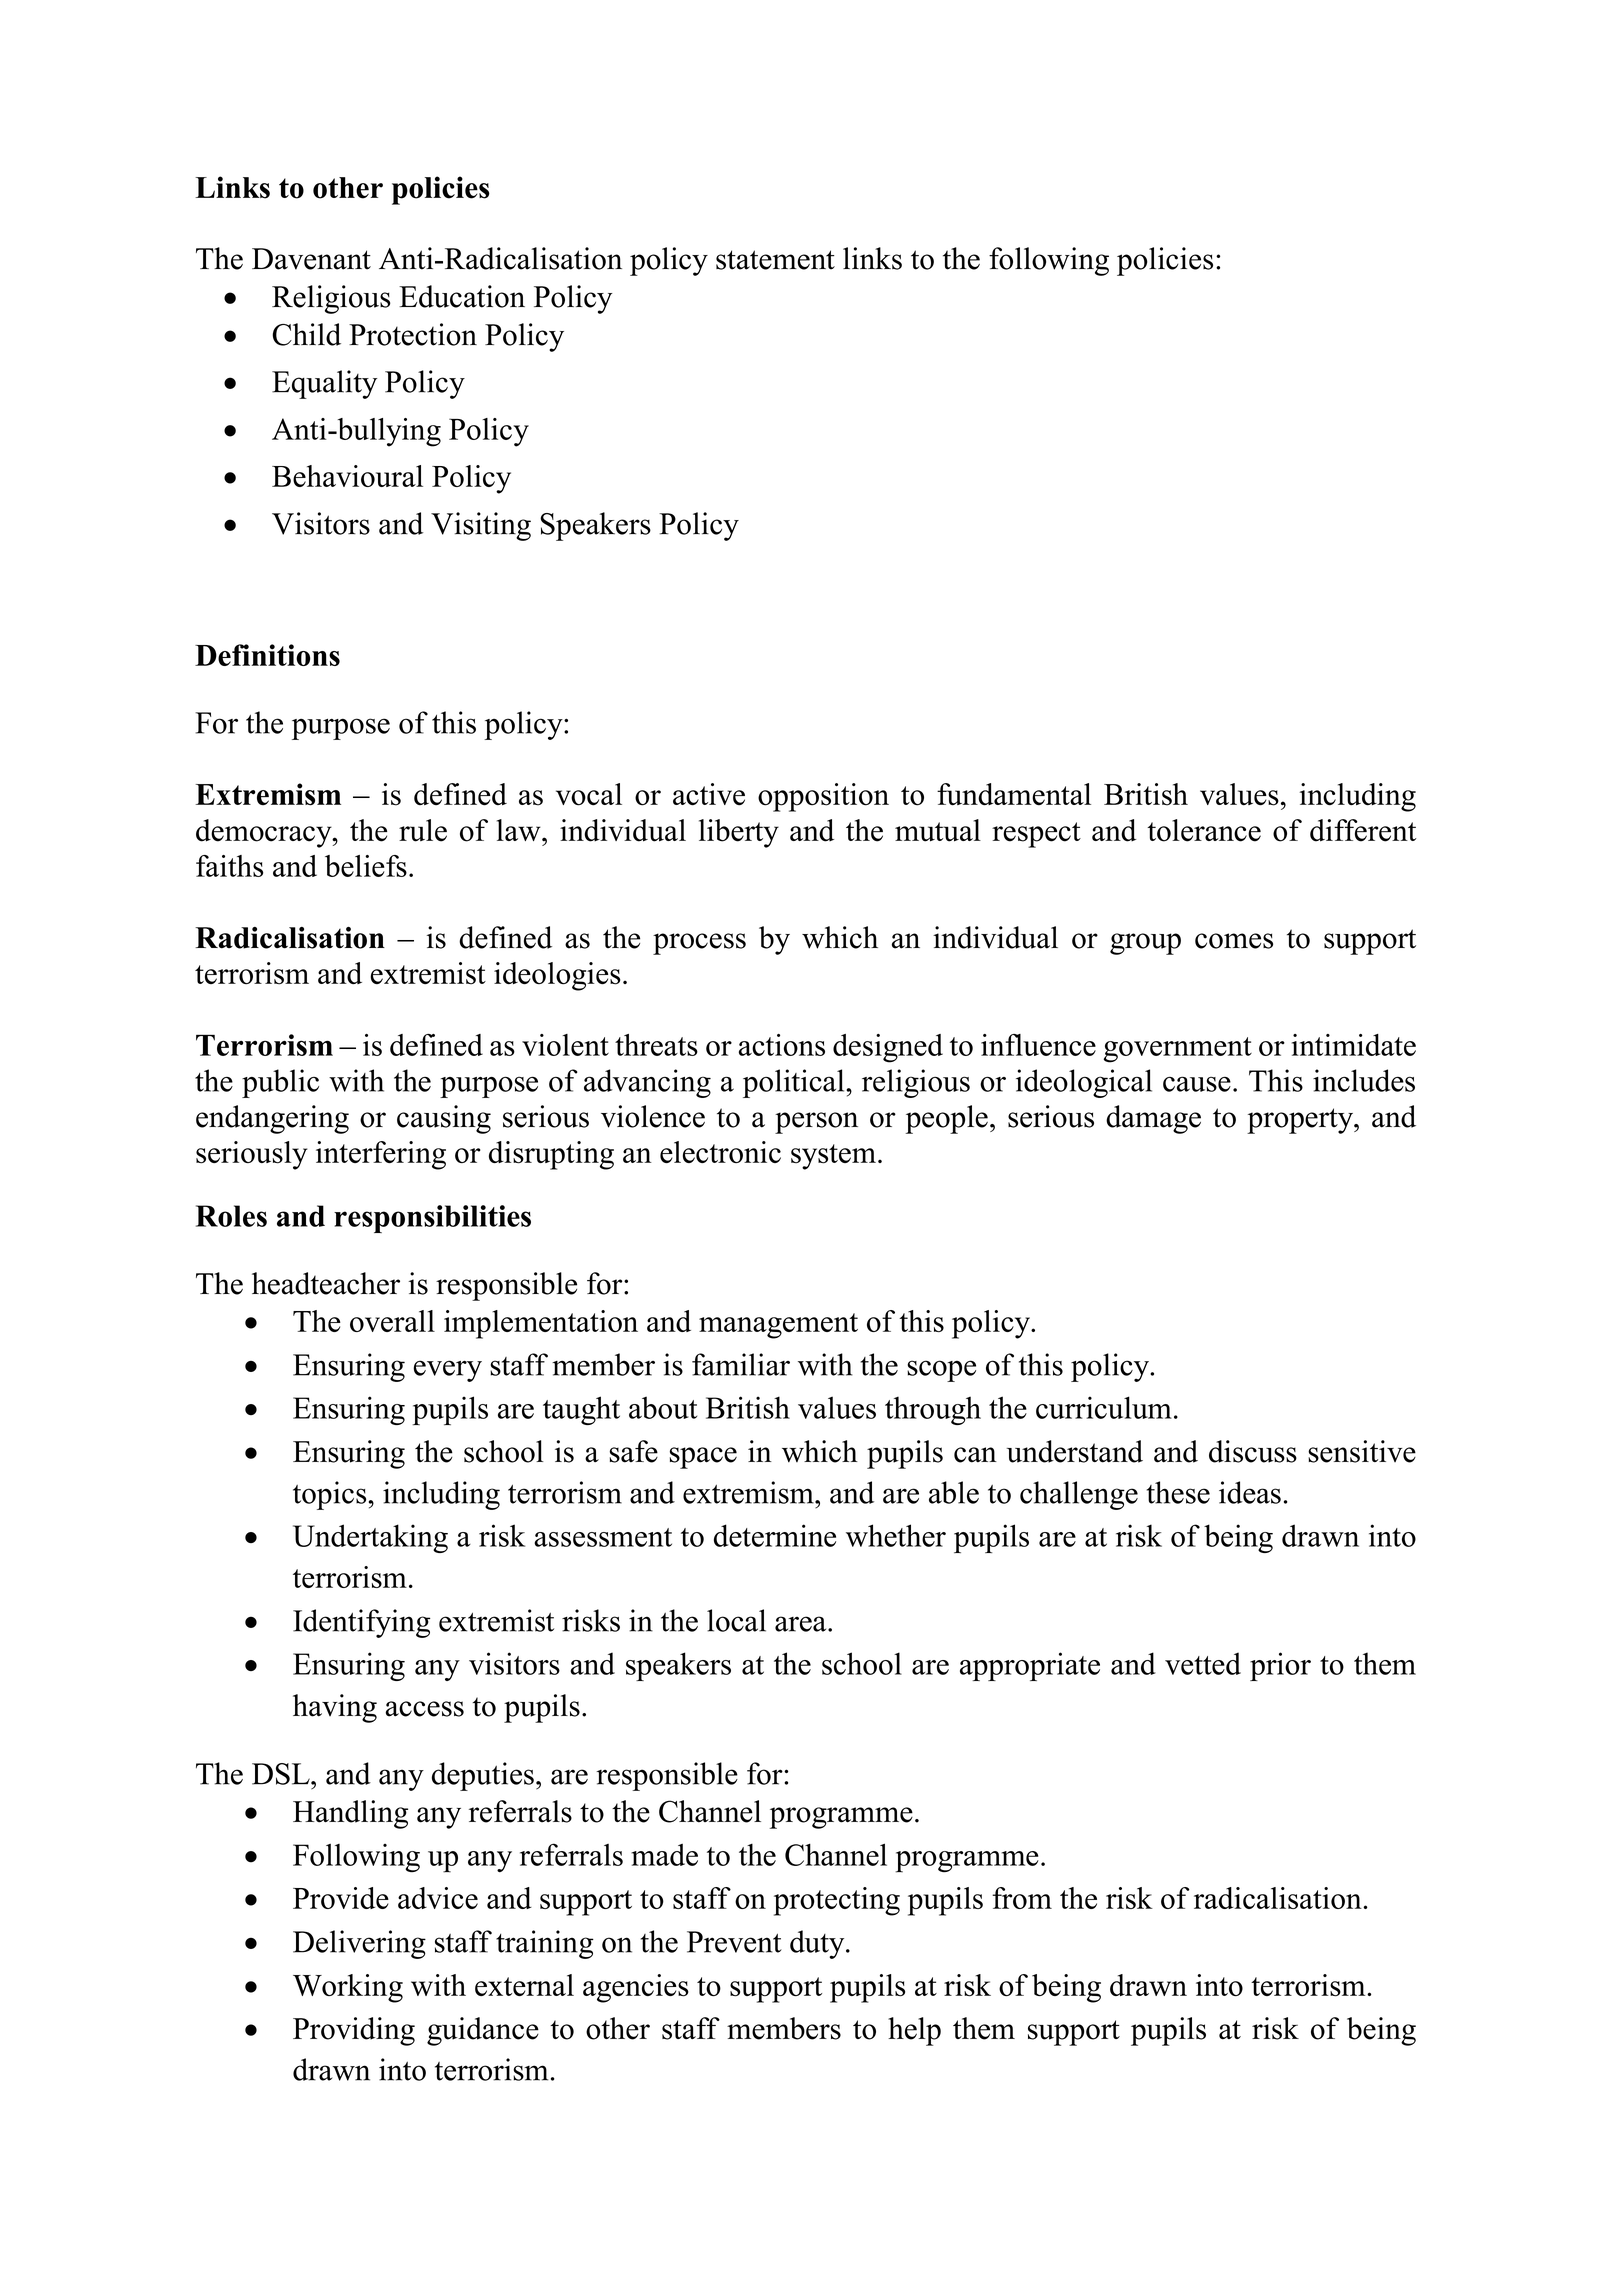  What do you see at coordinates (816, 1123) in the document?
I see `person` at bounding box center [816, 1123].
